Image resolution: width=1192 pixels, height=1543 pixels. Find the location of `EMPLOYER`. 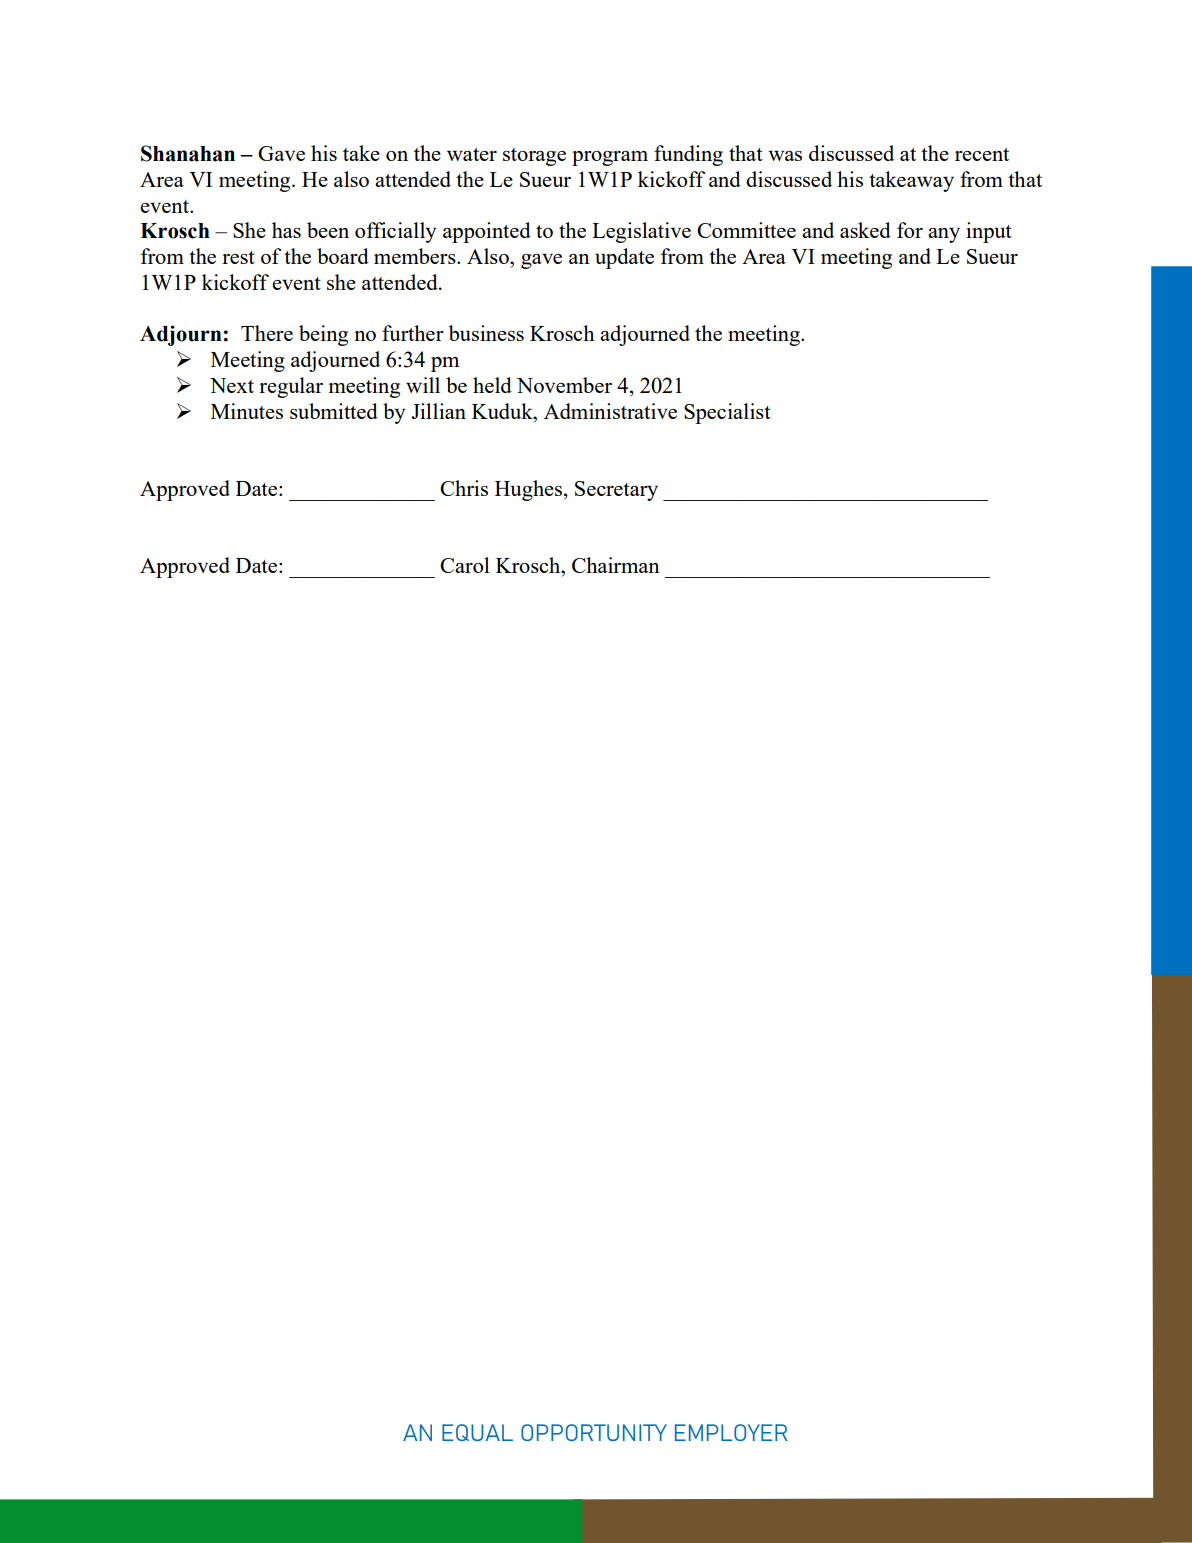

EMPLOYER is located at coordinates (731, 1432).
